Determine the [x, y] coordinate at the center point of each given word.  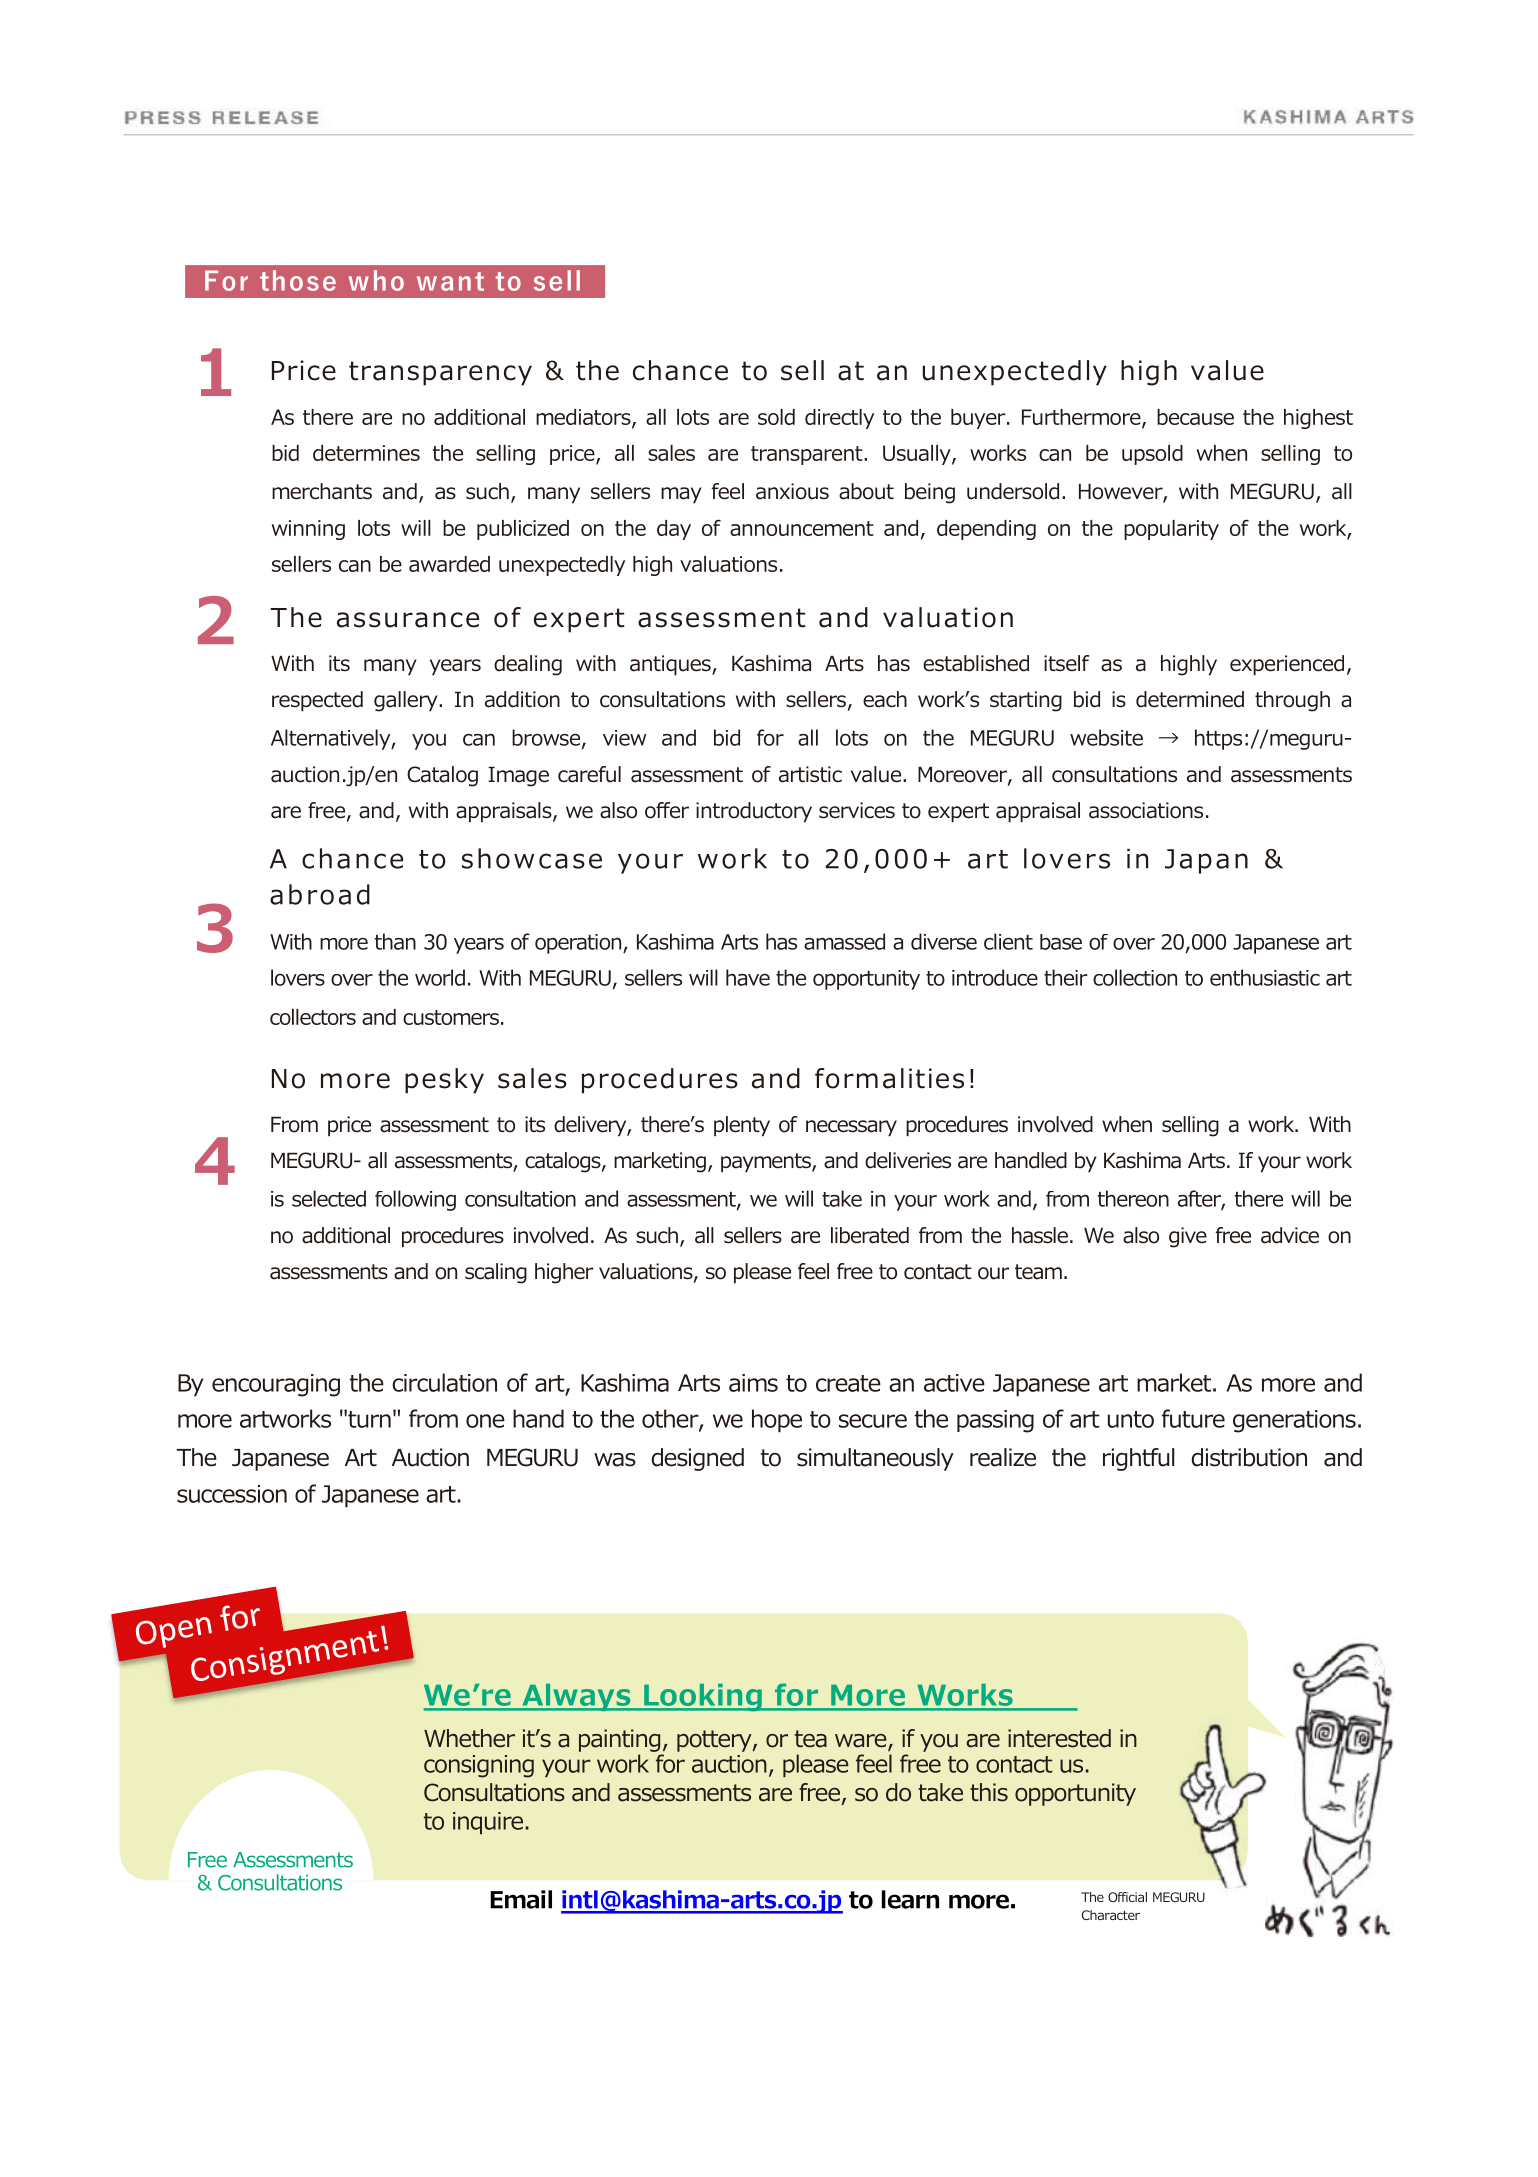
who [376, 280]
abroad [320, 894]
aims [753, 1383]
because [1195, 417]
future [1193, 1418]
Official [1127, 1897]
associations [1146, 810]
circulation [444, 1382]
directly [839, 419]
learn [910, 1899]
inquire [488, 1823]
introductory [754, 812]
